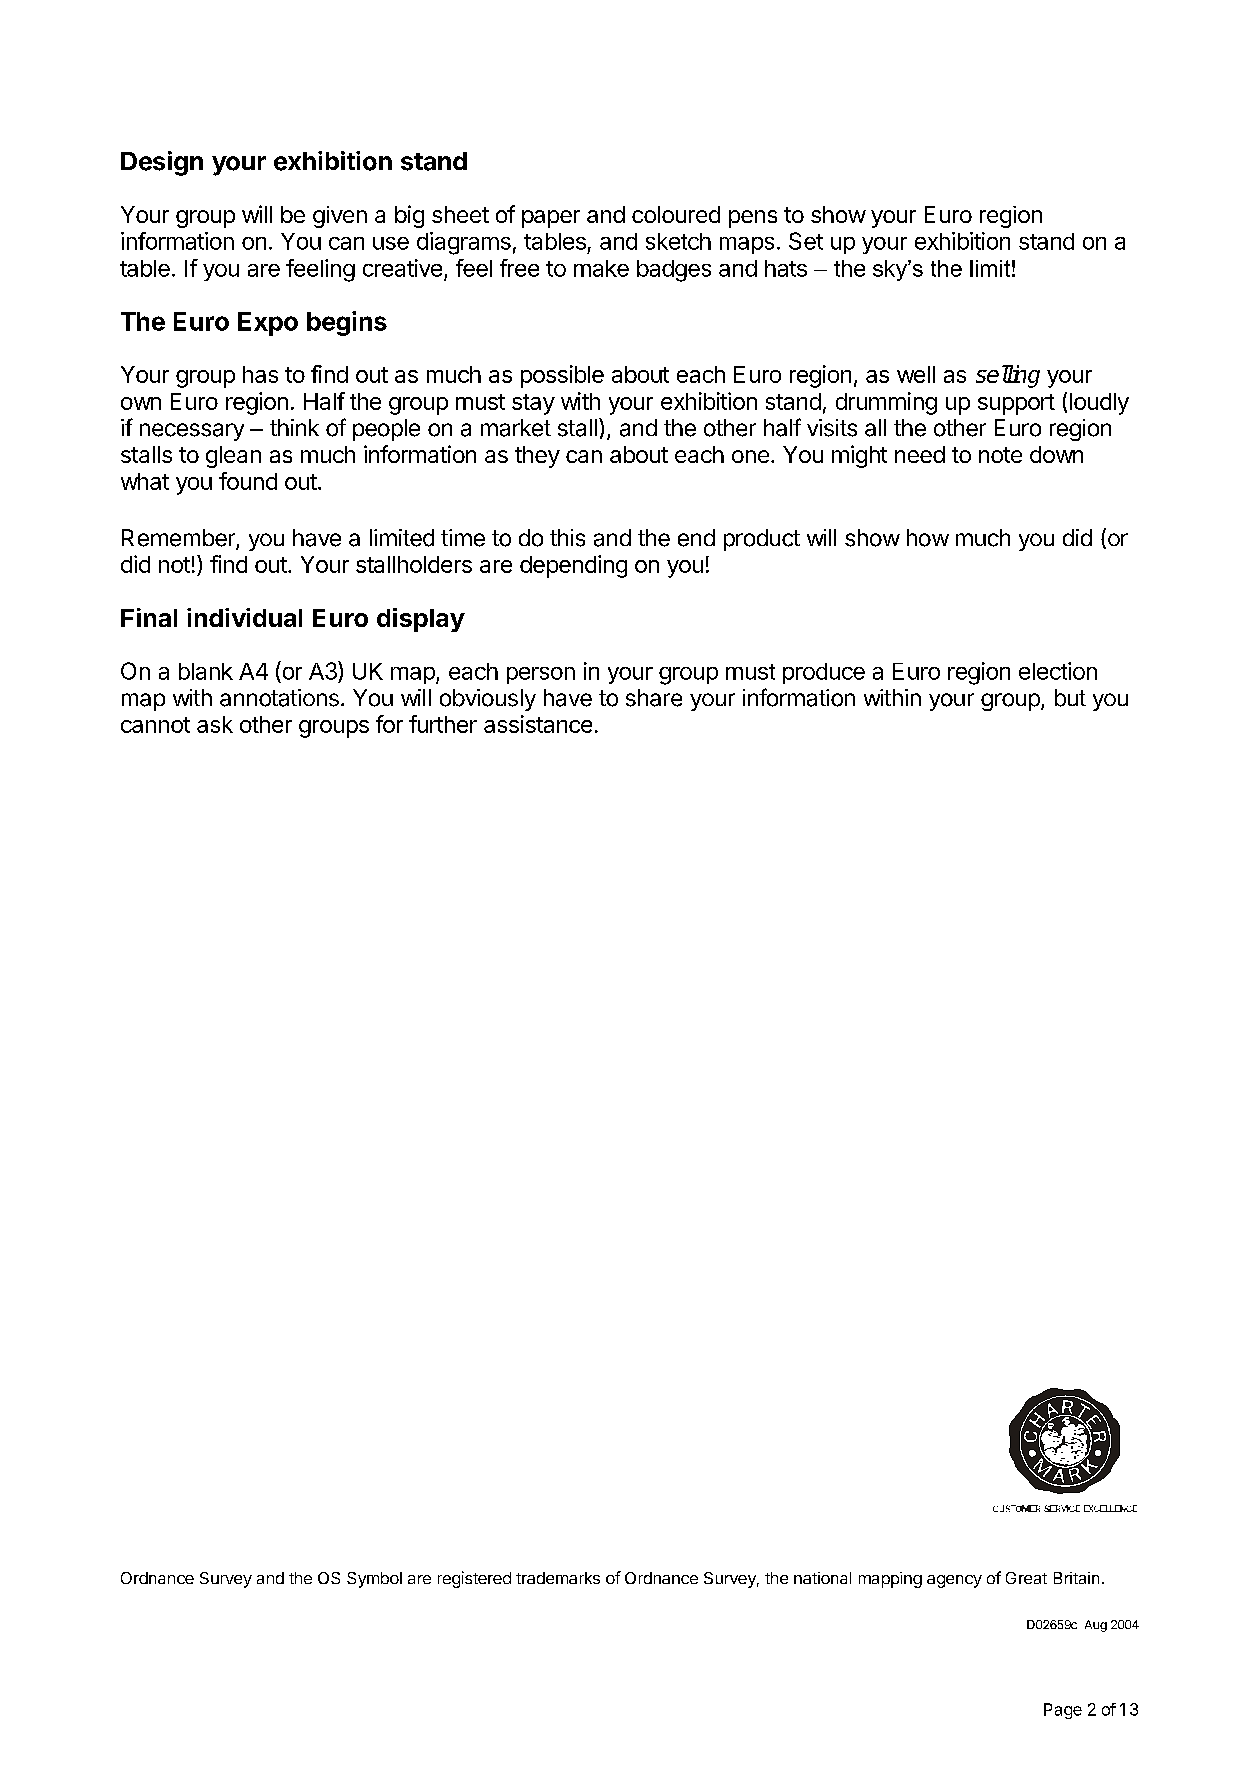 This screenshot has width=1258, height=1779. I want to click on Symbol, so click(374, 1580).
